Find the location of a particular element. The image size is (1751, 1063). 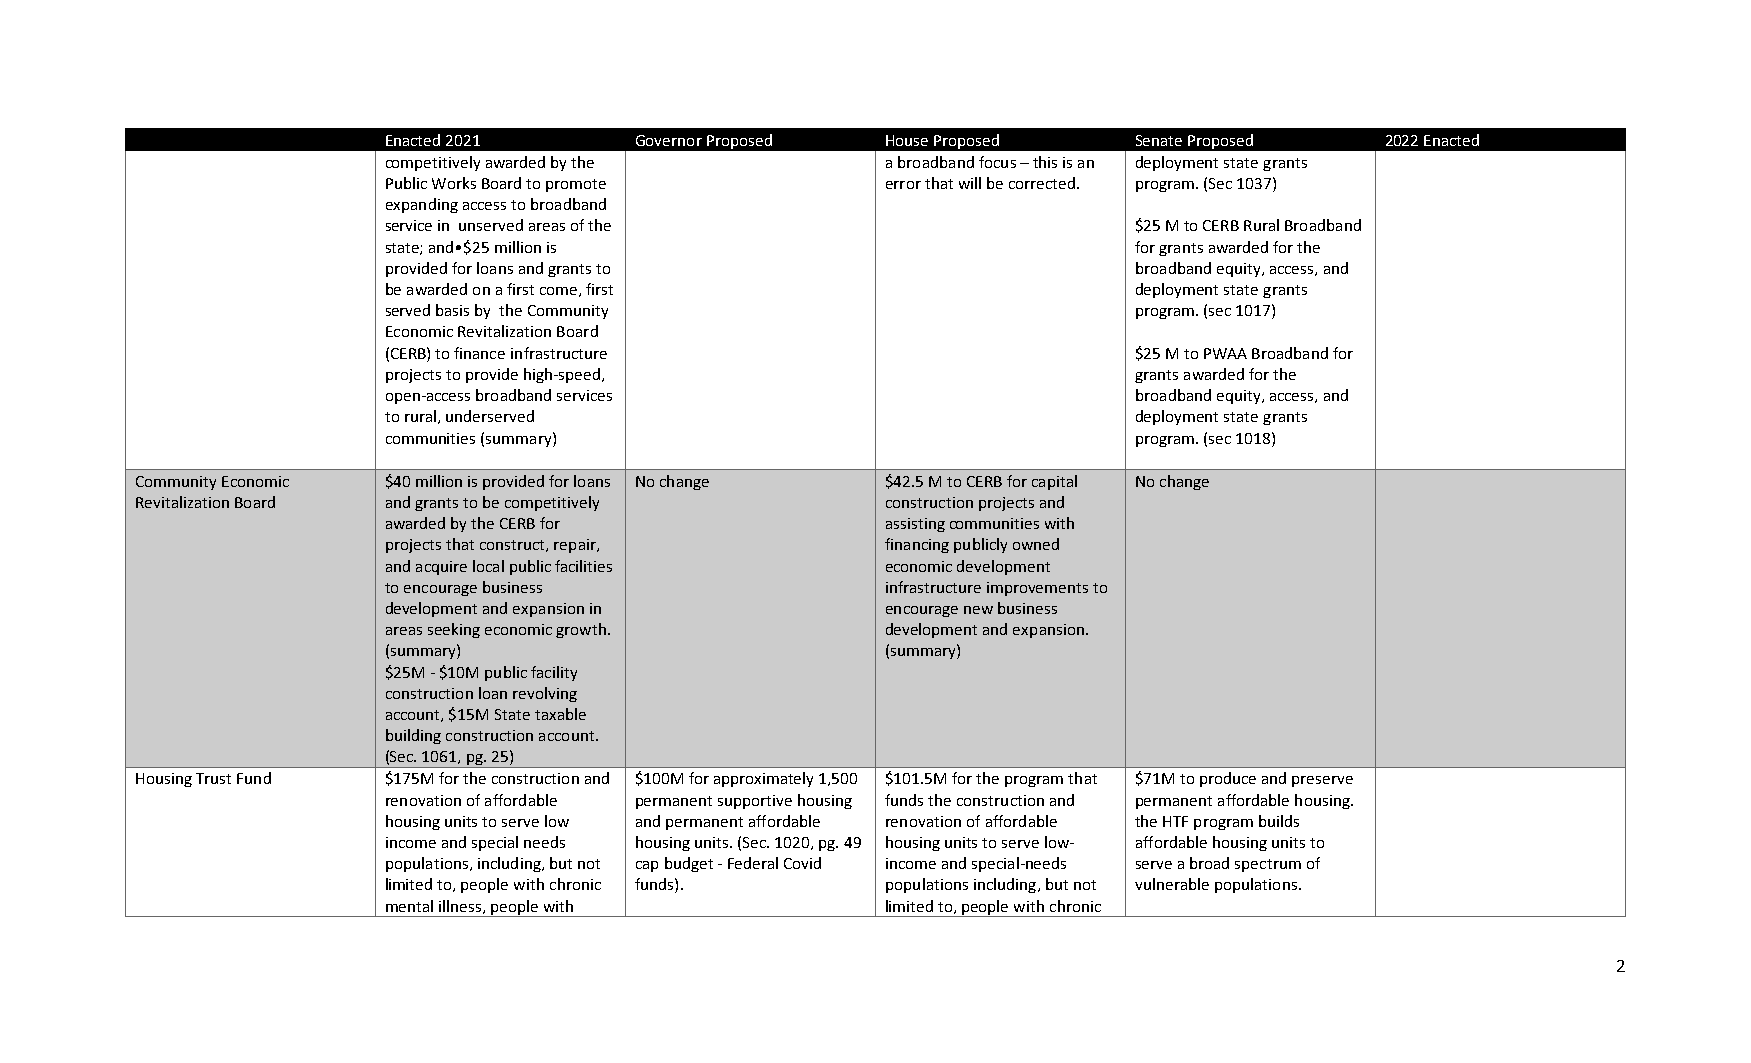

owned is located at coordinates (1036, 544).
